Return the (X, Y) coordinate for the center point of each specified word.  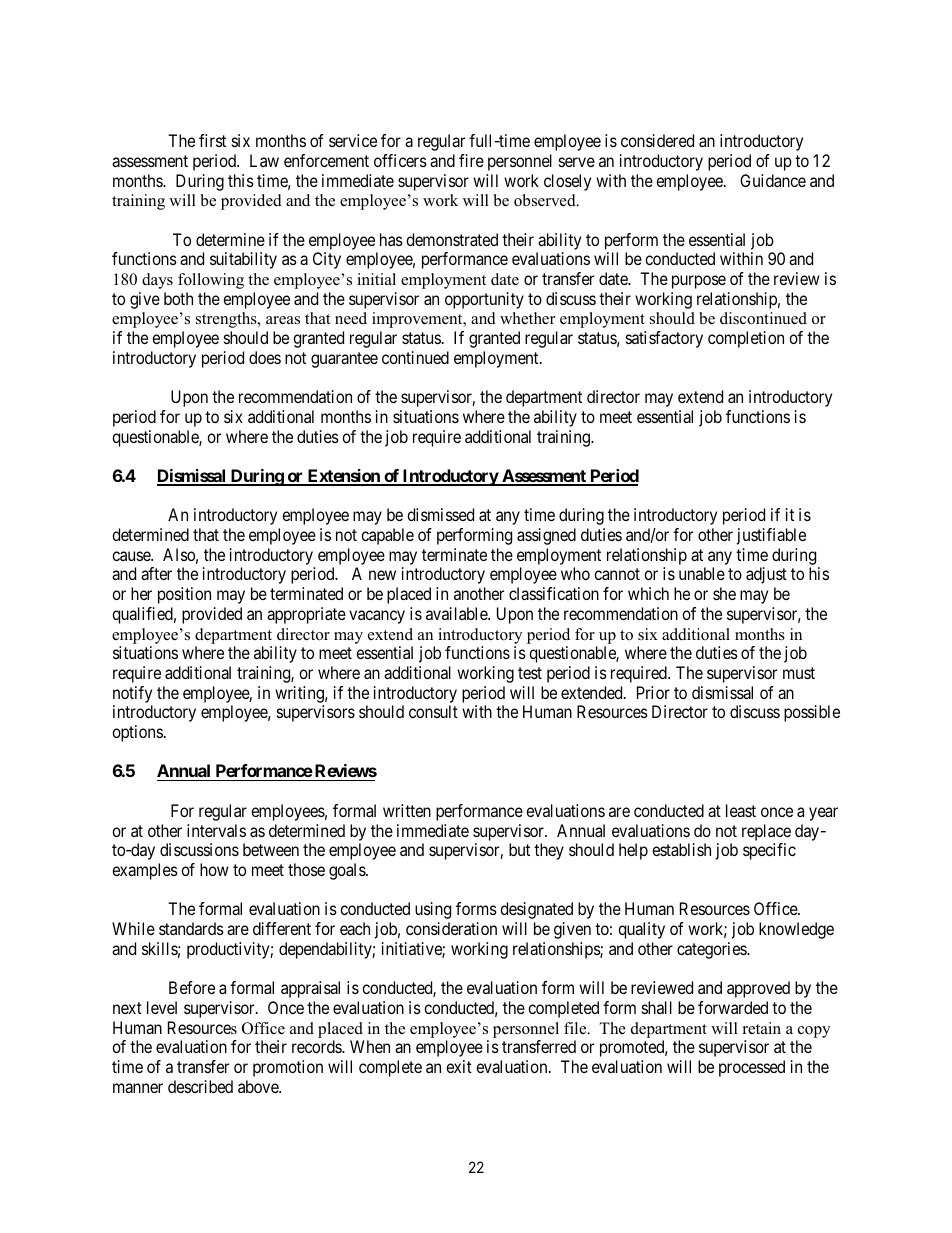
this (241, 180)
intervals (216, 830)
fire (471, 160)
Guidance (773, 180)
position (184, 595)
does (265, 357)
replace (766, 832)
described (200, 1086)
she (724, 593)
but (519, 849)
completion (746, 339)
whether (527, 318)
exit (459, 1066)
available (457, 613)
